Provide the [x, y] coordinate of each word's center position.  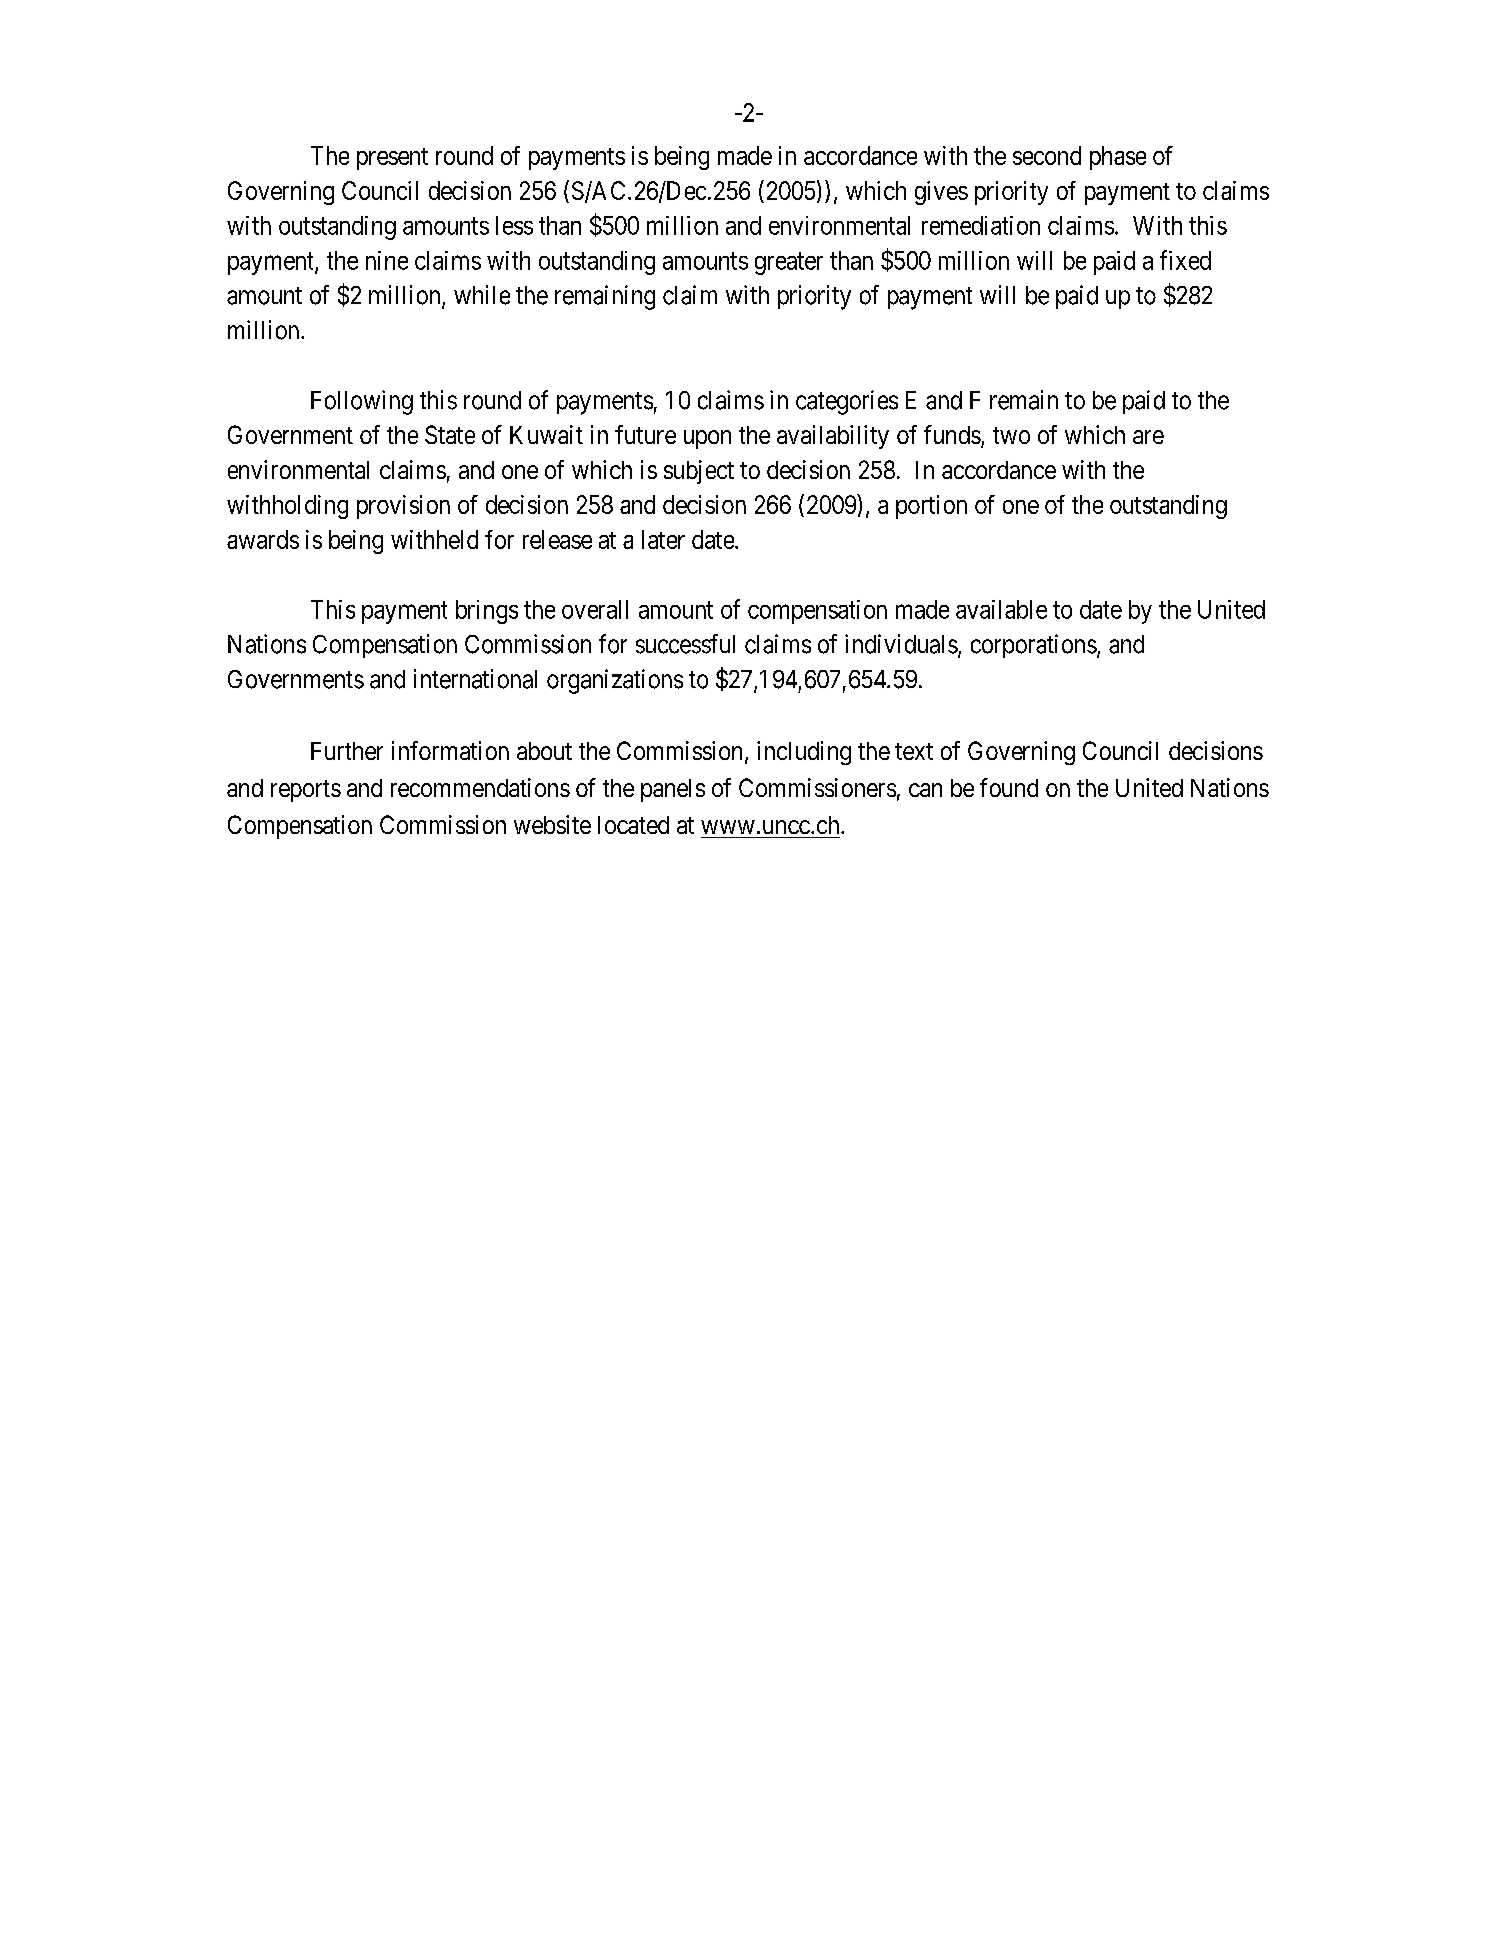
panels [673, 790]
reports [306, 791]
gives [941, 193]
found [1009, 787]
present [392, 159]
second [1047, 155]
